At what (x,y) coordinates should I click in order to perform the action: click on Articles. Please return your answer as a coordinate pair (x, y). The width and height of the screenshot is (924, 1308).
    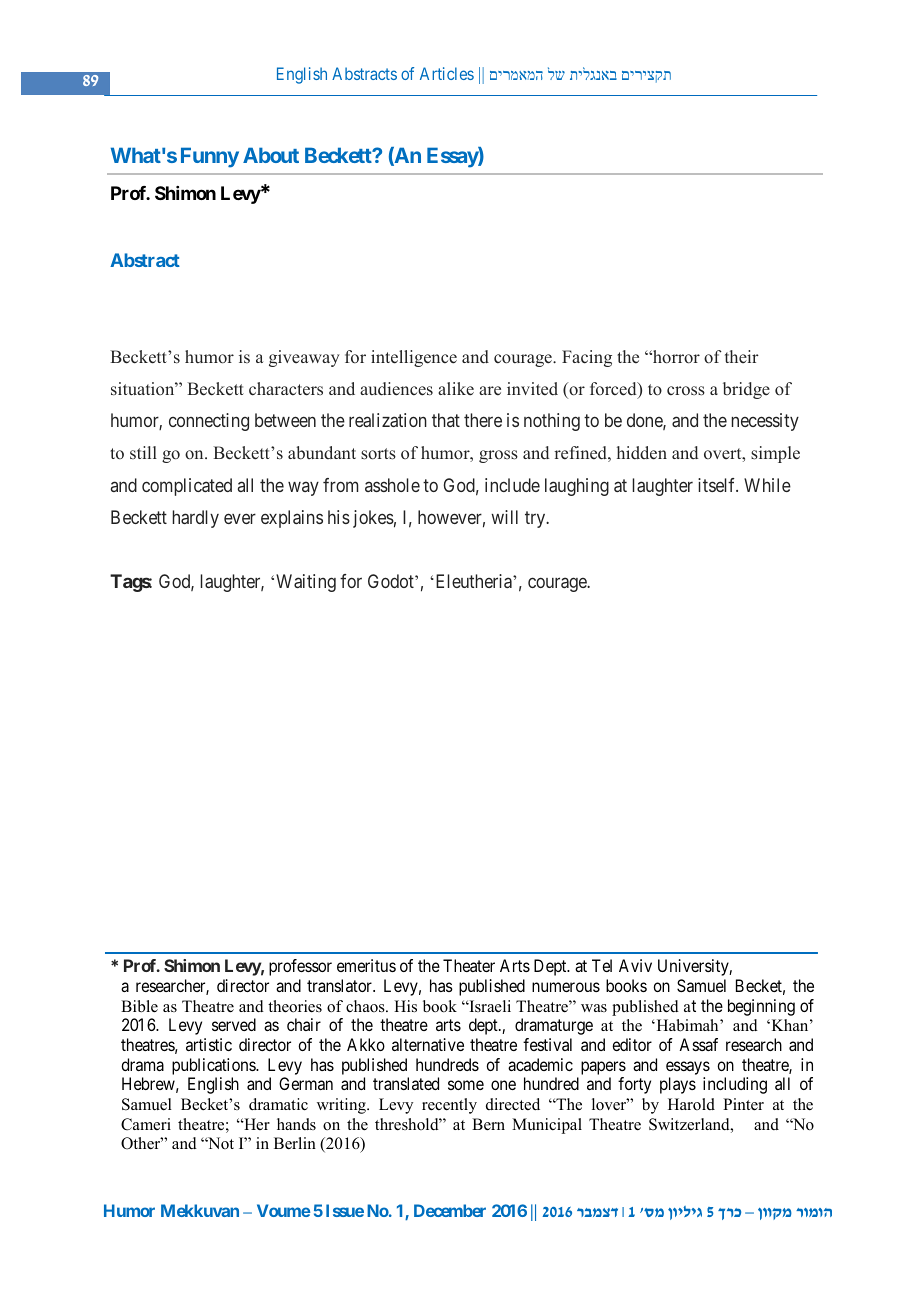
    Looking at the image, I should click on (447, 73).
